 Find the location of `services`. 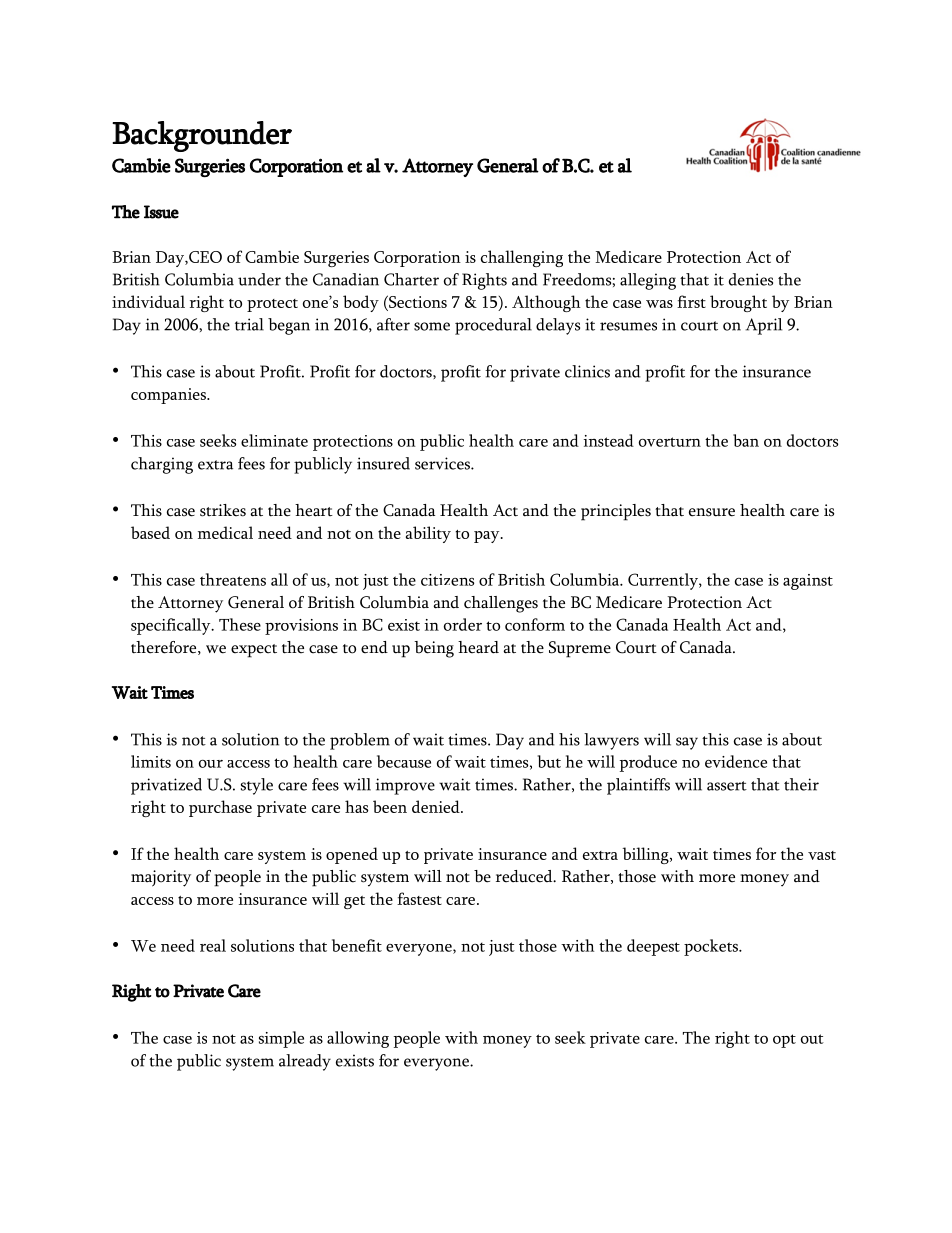

services is located at coordinates (443, 463).
